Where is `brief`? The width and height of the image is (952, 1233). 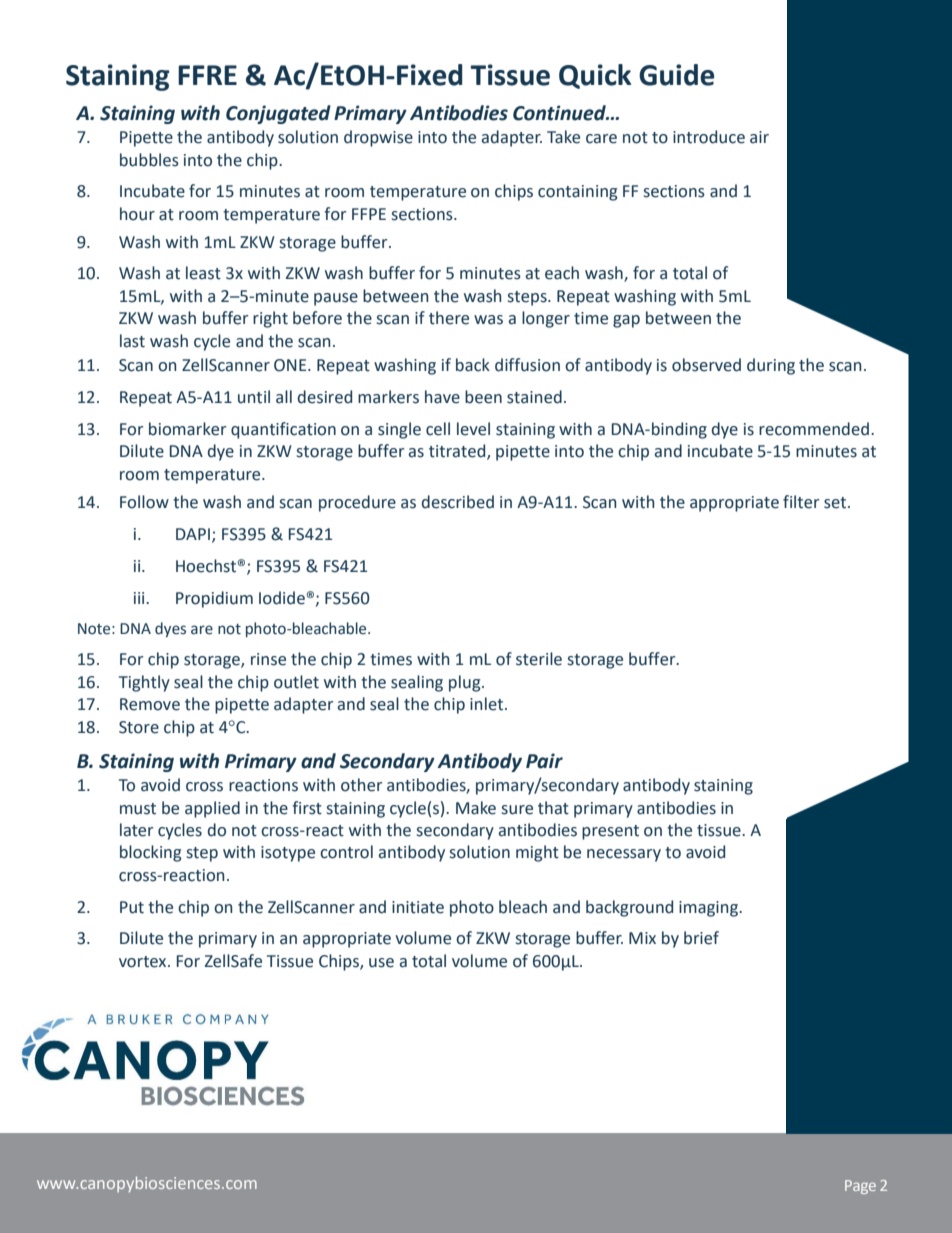 brief is located at coordinates (701, 938).
